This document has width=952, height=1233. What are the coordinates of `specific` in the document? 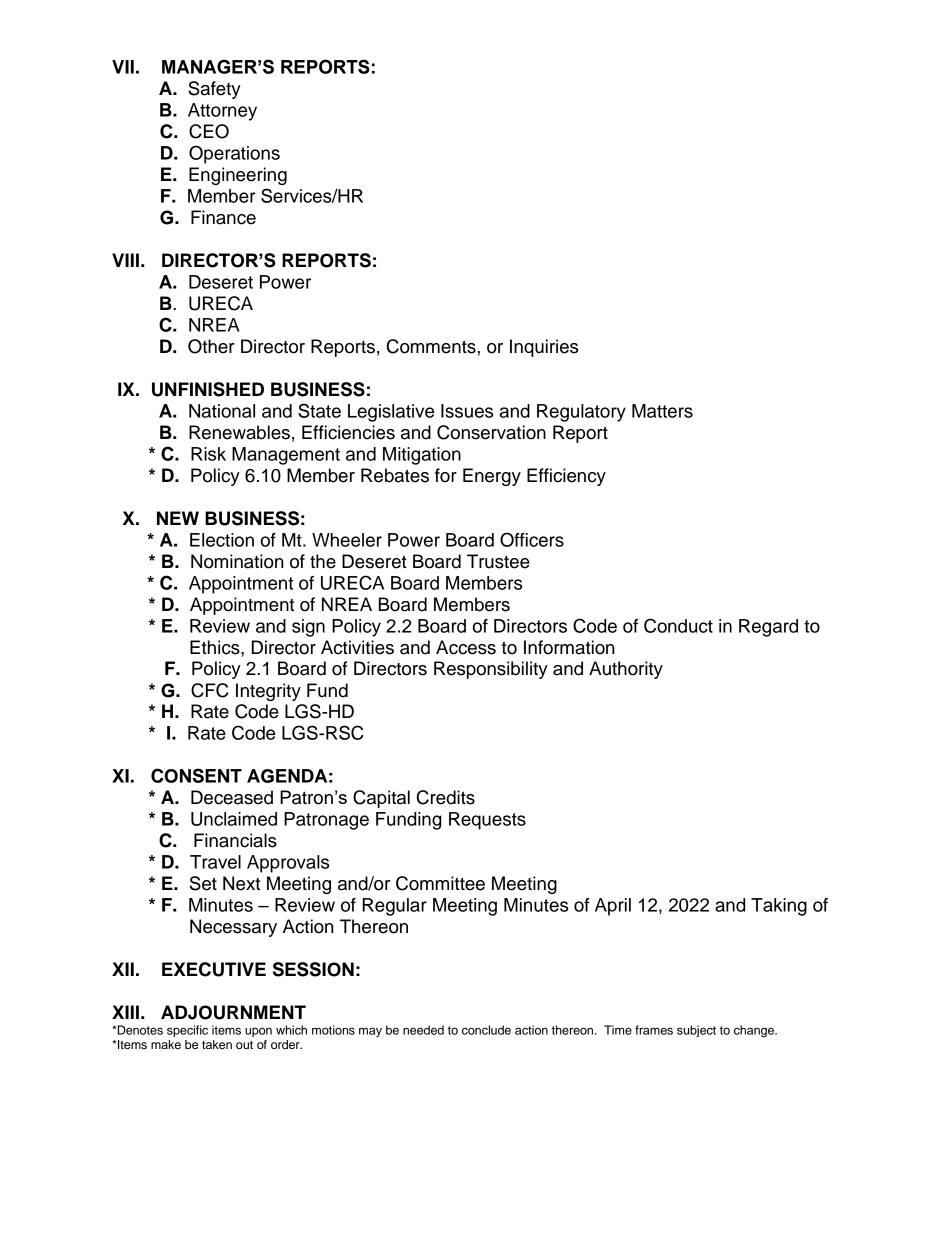 It's located at (187, 1031).
